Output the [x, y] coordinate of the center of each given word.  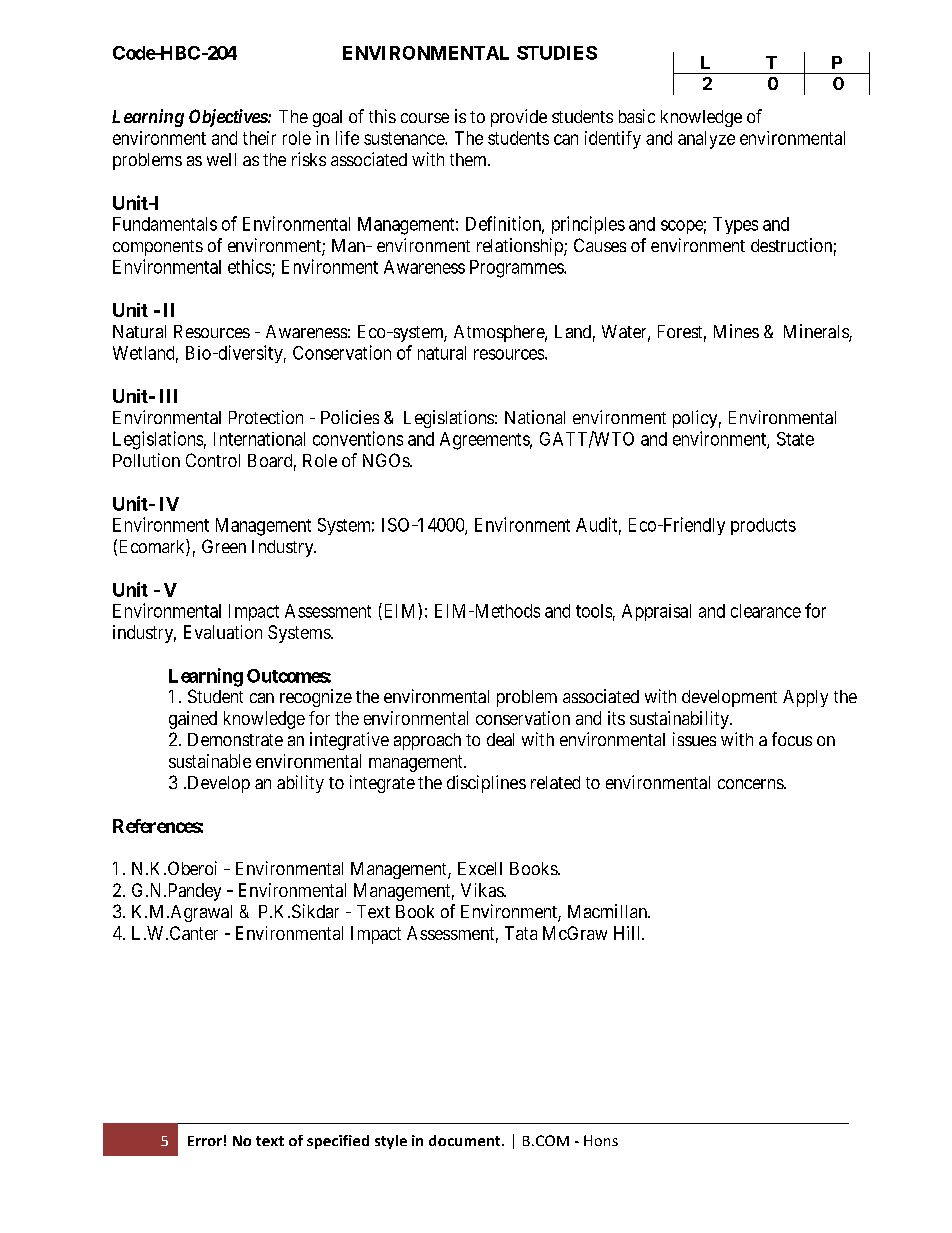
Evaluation [223, 632]
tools [594, 611]
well [221, 159]
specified [338, 1142]
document [466, 1140]
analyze [706, 140]
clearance [766, 611]
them [470, 159]
